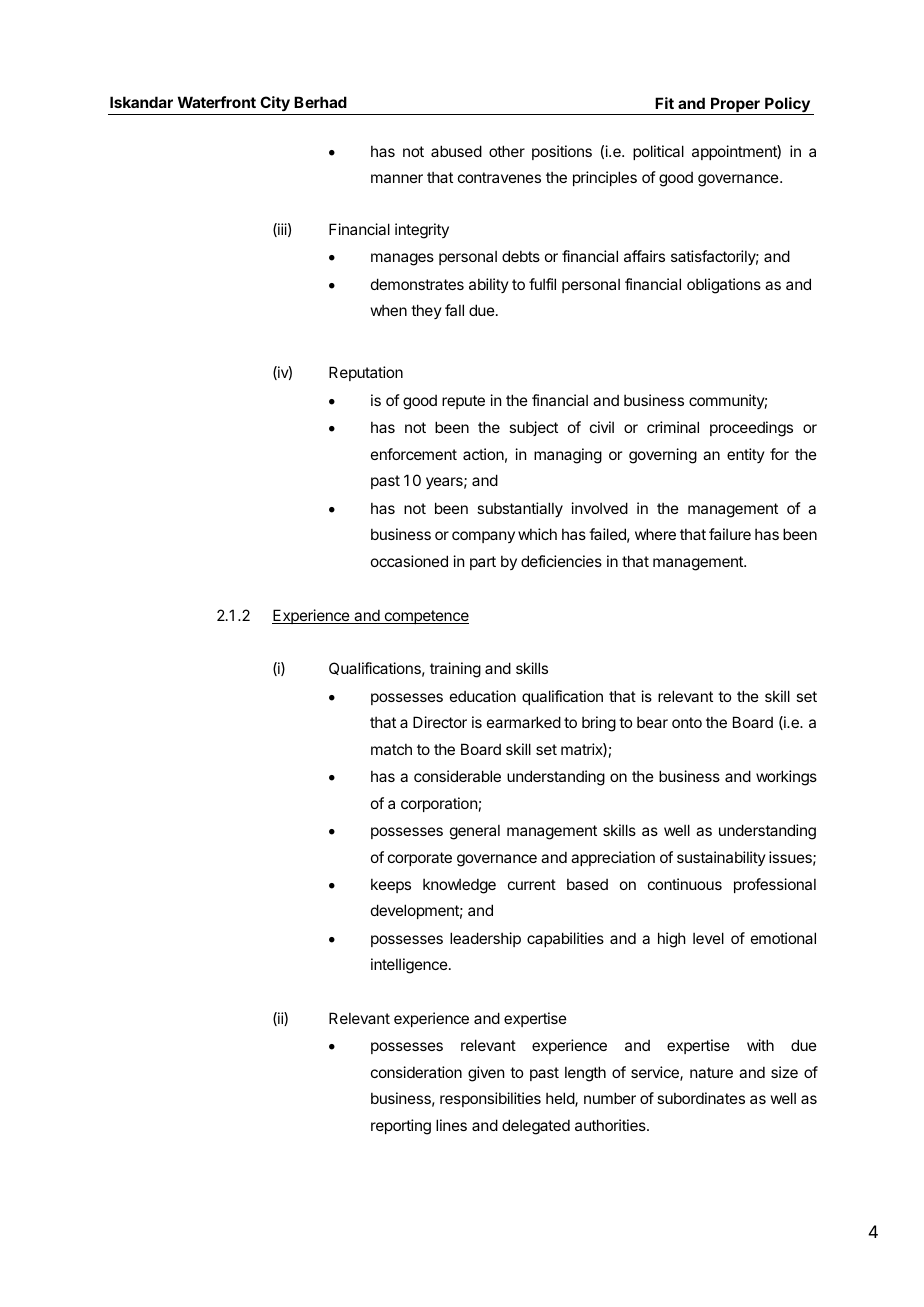  I want to click on other, so click(507, 151).
